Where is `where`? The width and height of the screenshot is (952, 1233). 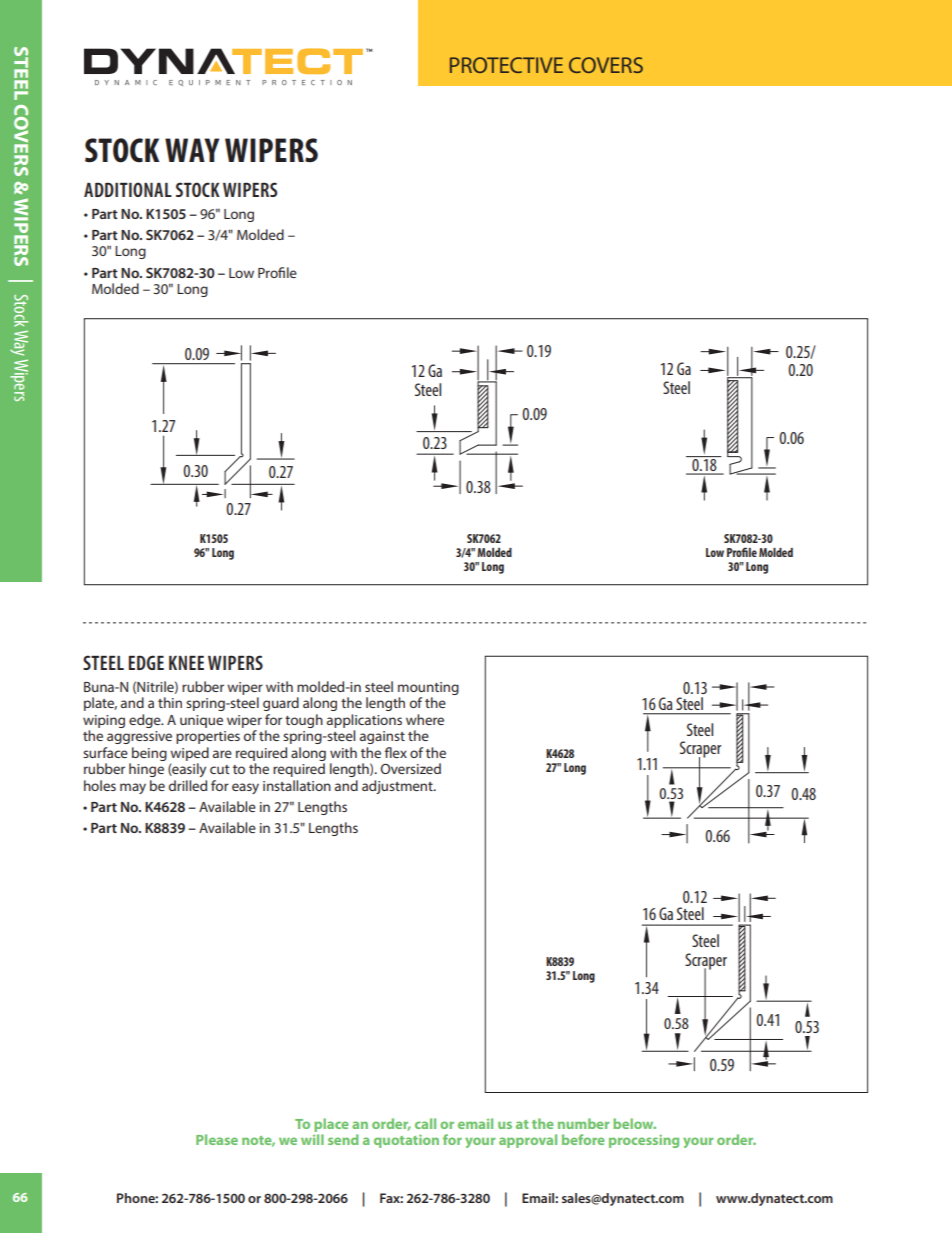 where is located at coordinates (425, 719).
